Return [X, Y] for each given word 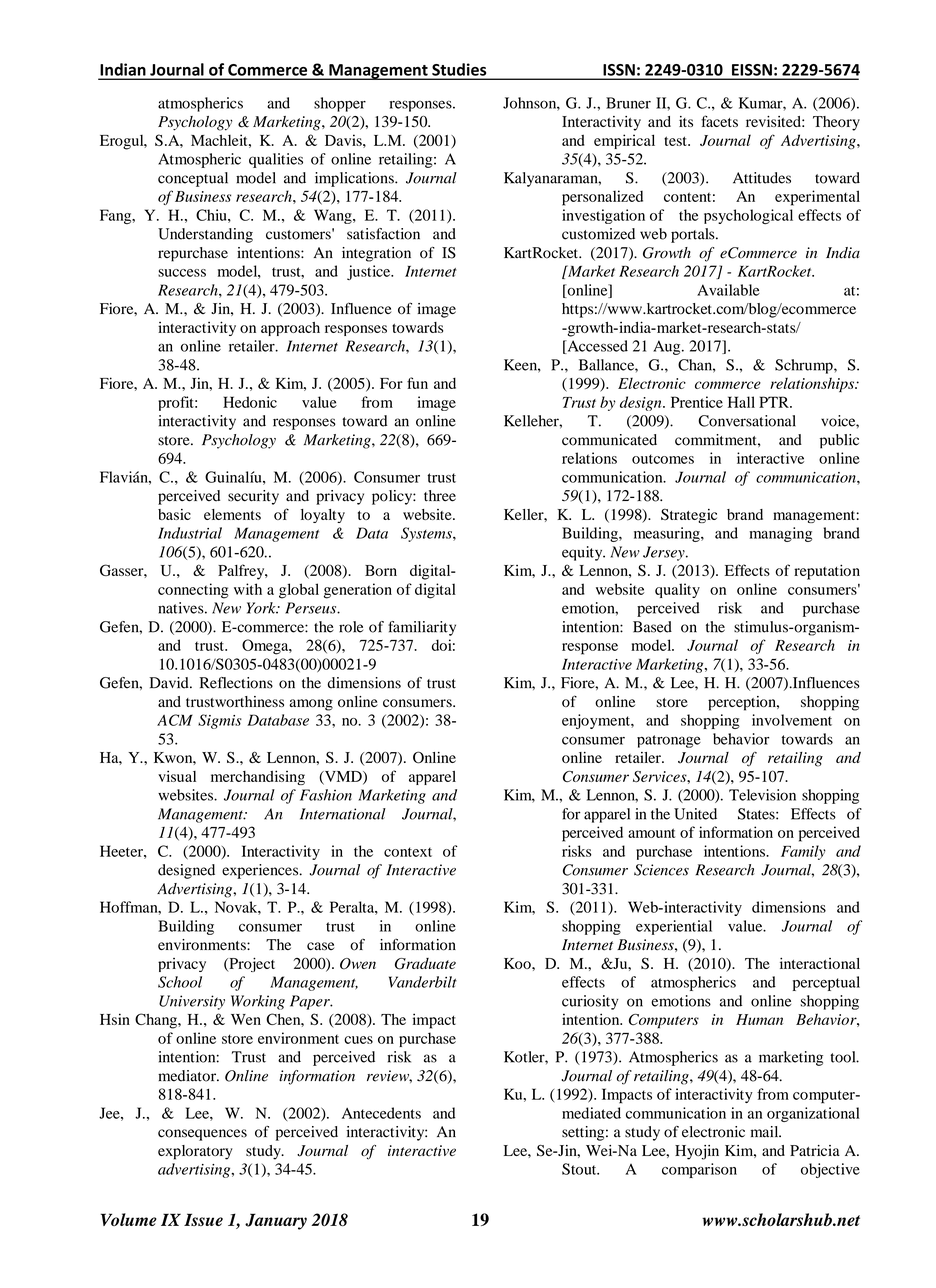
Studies [459, 69]
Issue [203, 1219]
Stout [580, 1169]
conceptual [193, 179]
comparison [699, 1170]
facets [719, 121]
